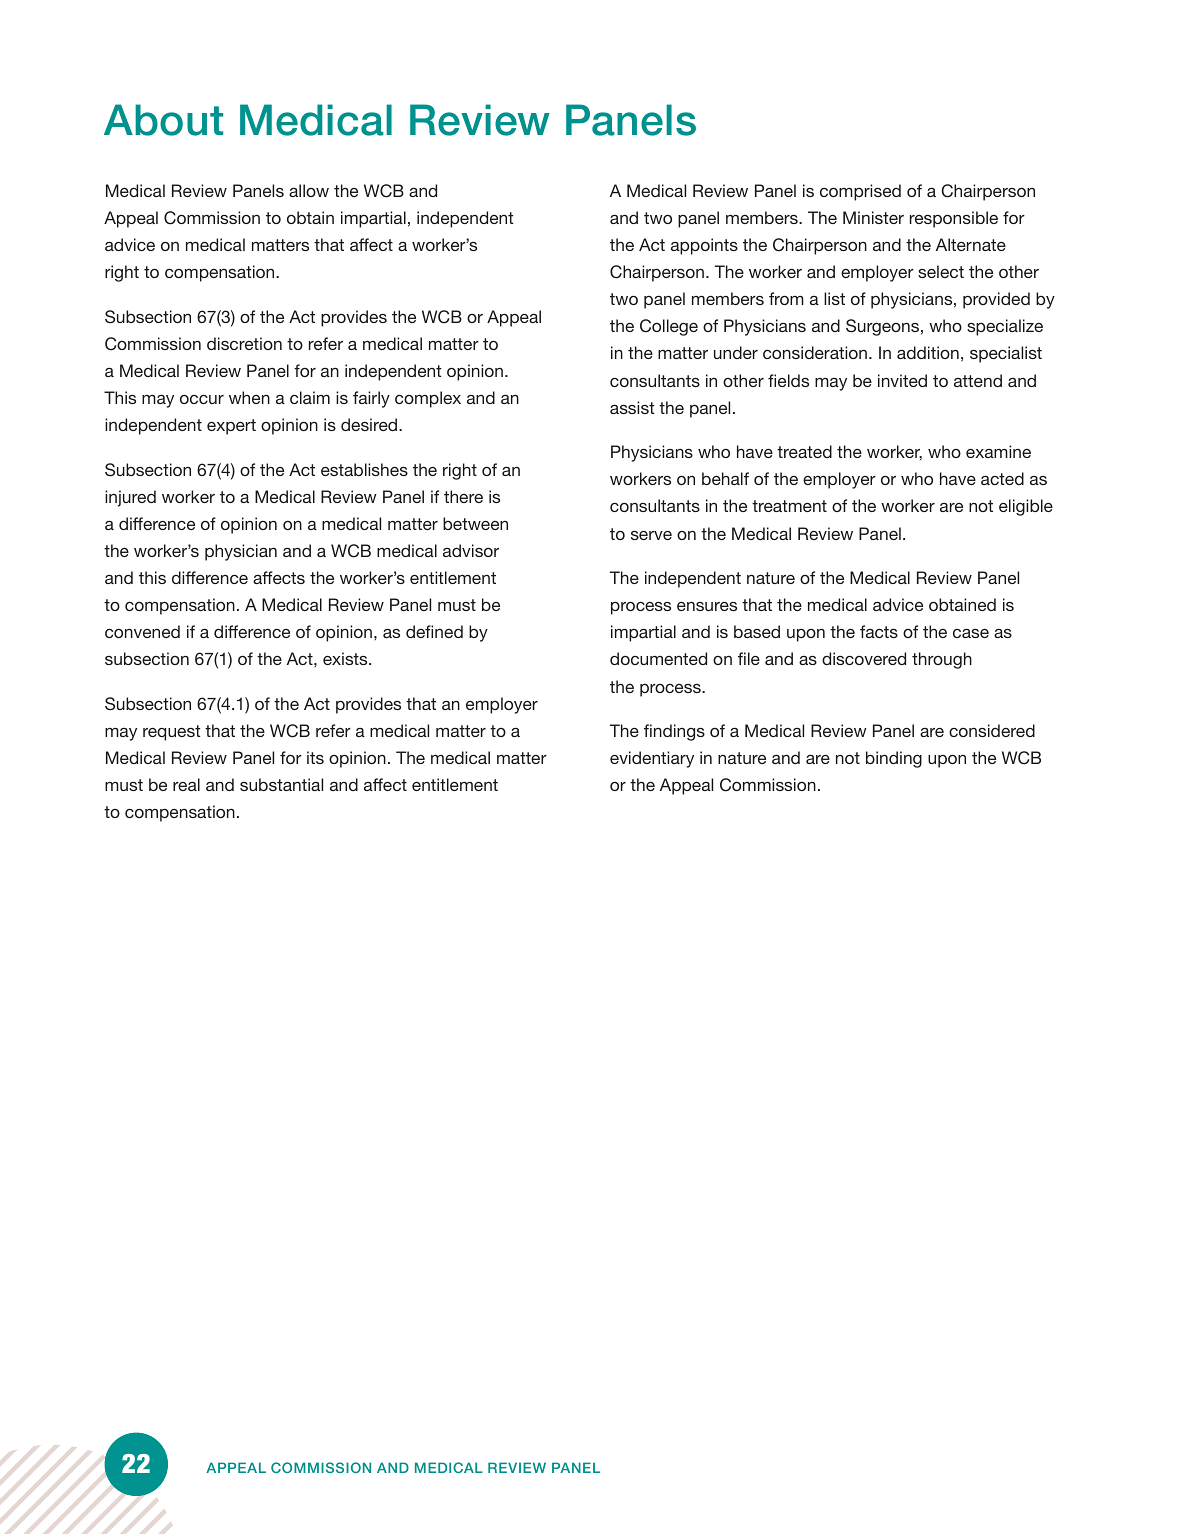 The image size is (1185, 1534). Describe the element at coordinates (142, 631) in the page. I see `convened` at that location.
